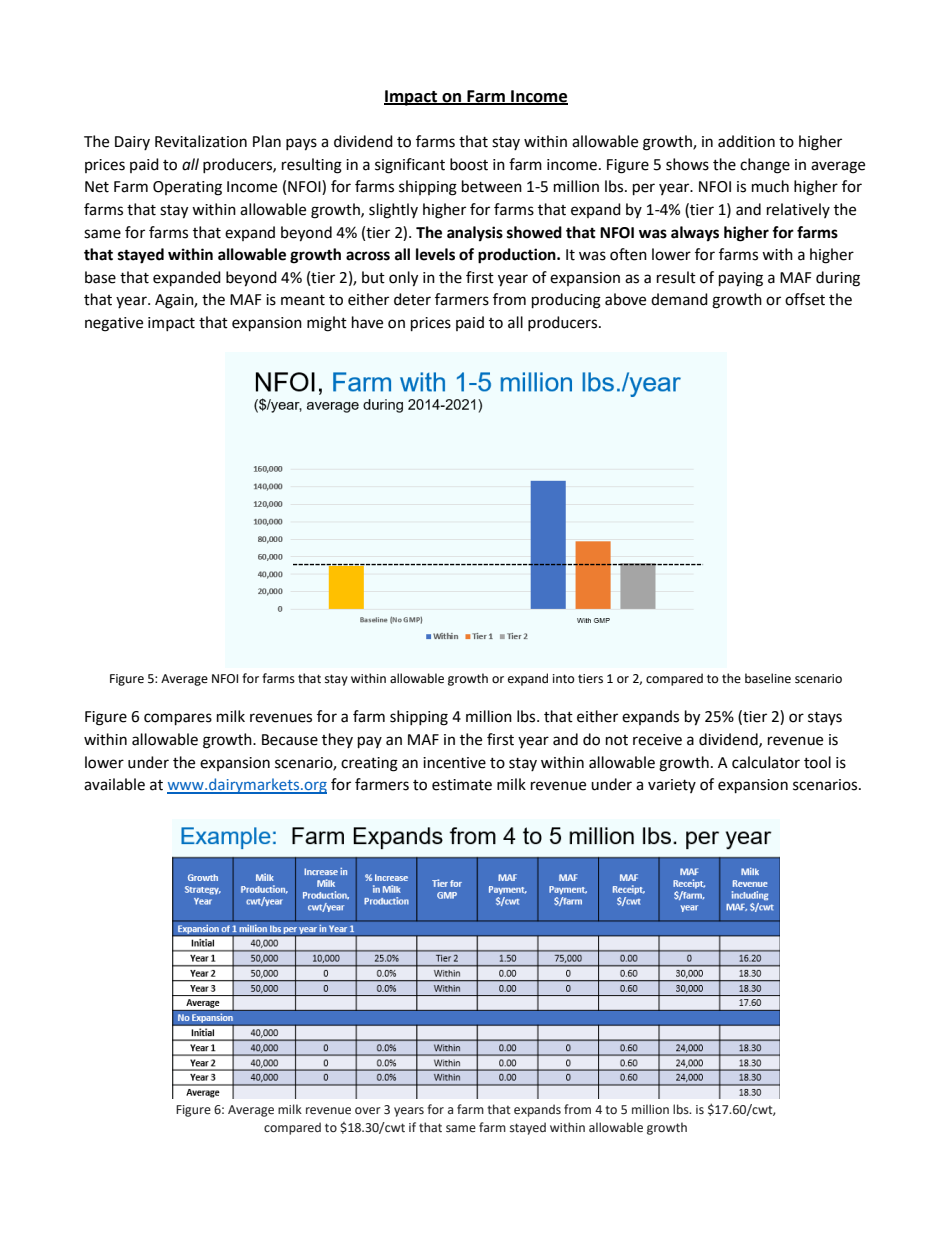 The height and width of the page is (1233, 952). Describe the element at coordinates (805, 299) in the page. I see `offset` at that location.
